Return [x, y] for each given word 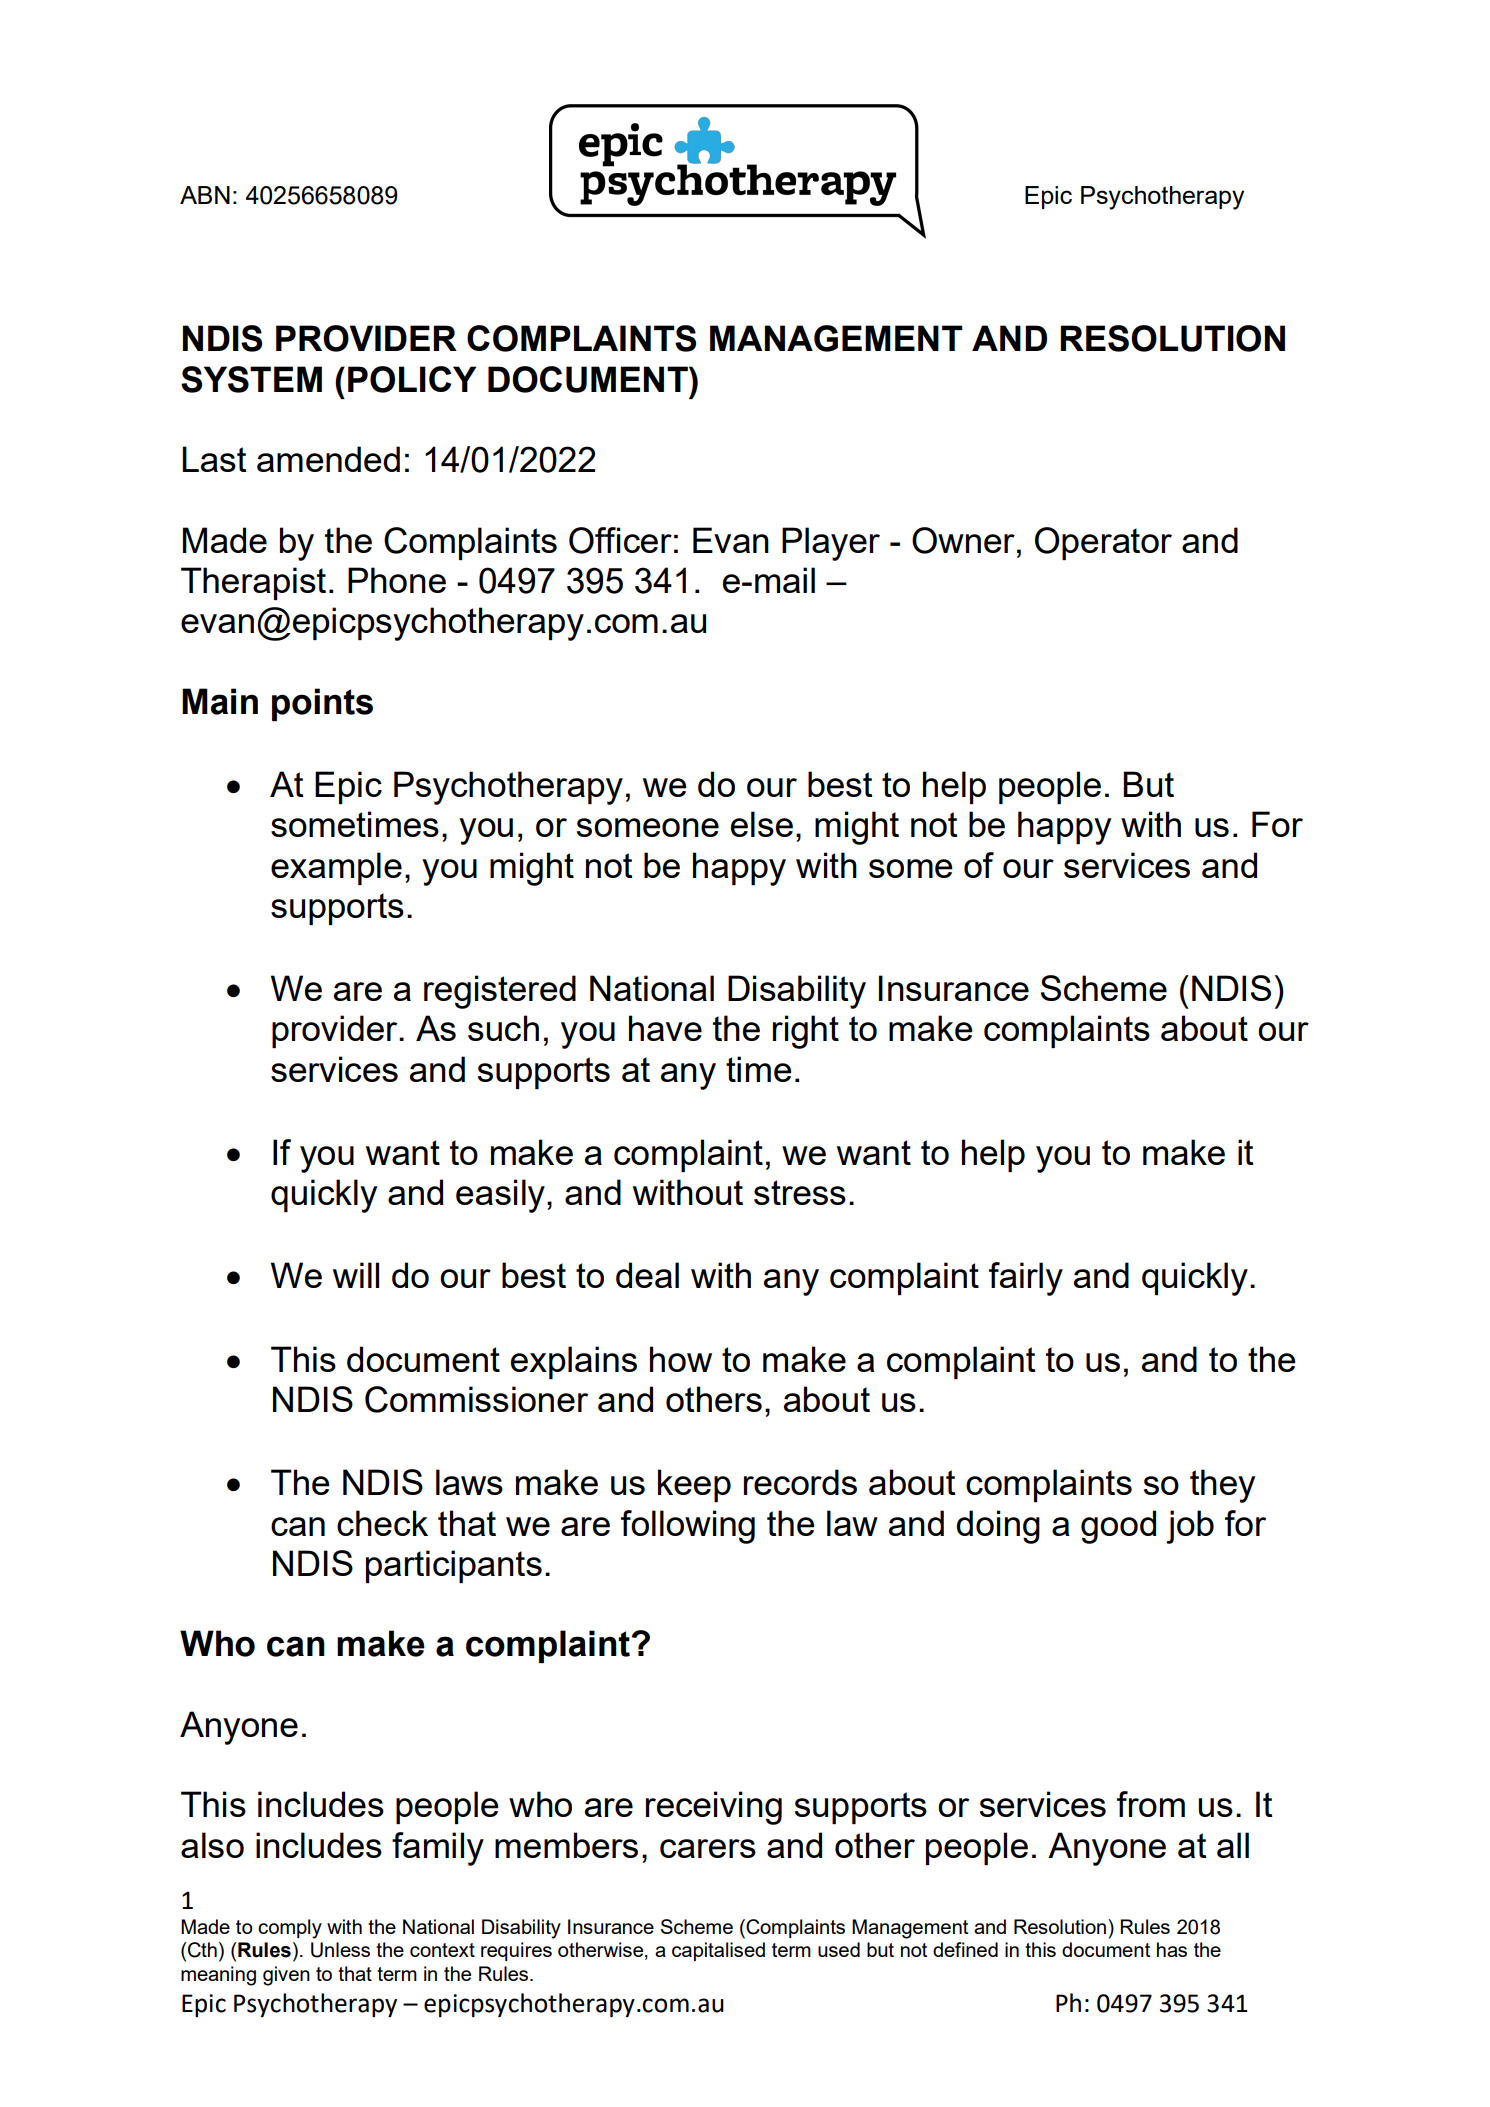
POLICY [412, 379]
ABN [205, 195]
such [503, 1028]
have [665, 1028]
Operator [1103, 543]
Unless [340, 1950]
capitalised [718, 1951]
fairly [1026, 1279]
